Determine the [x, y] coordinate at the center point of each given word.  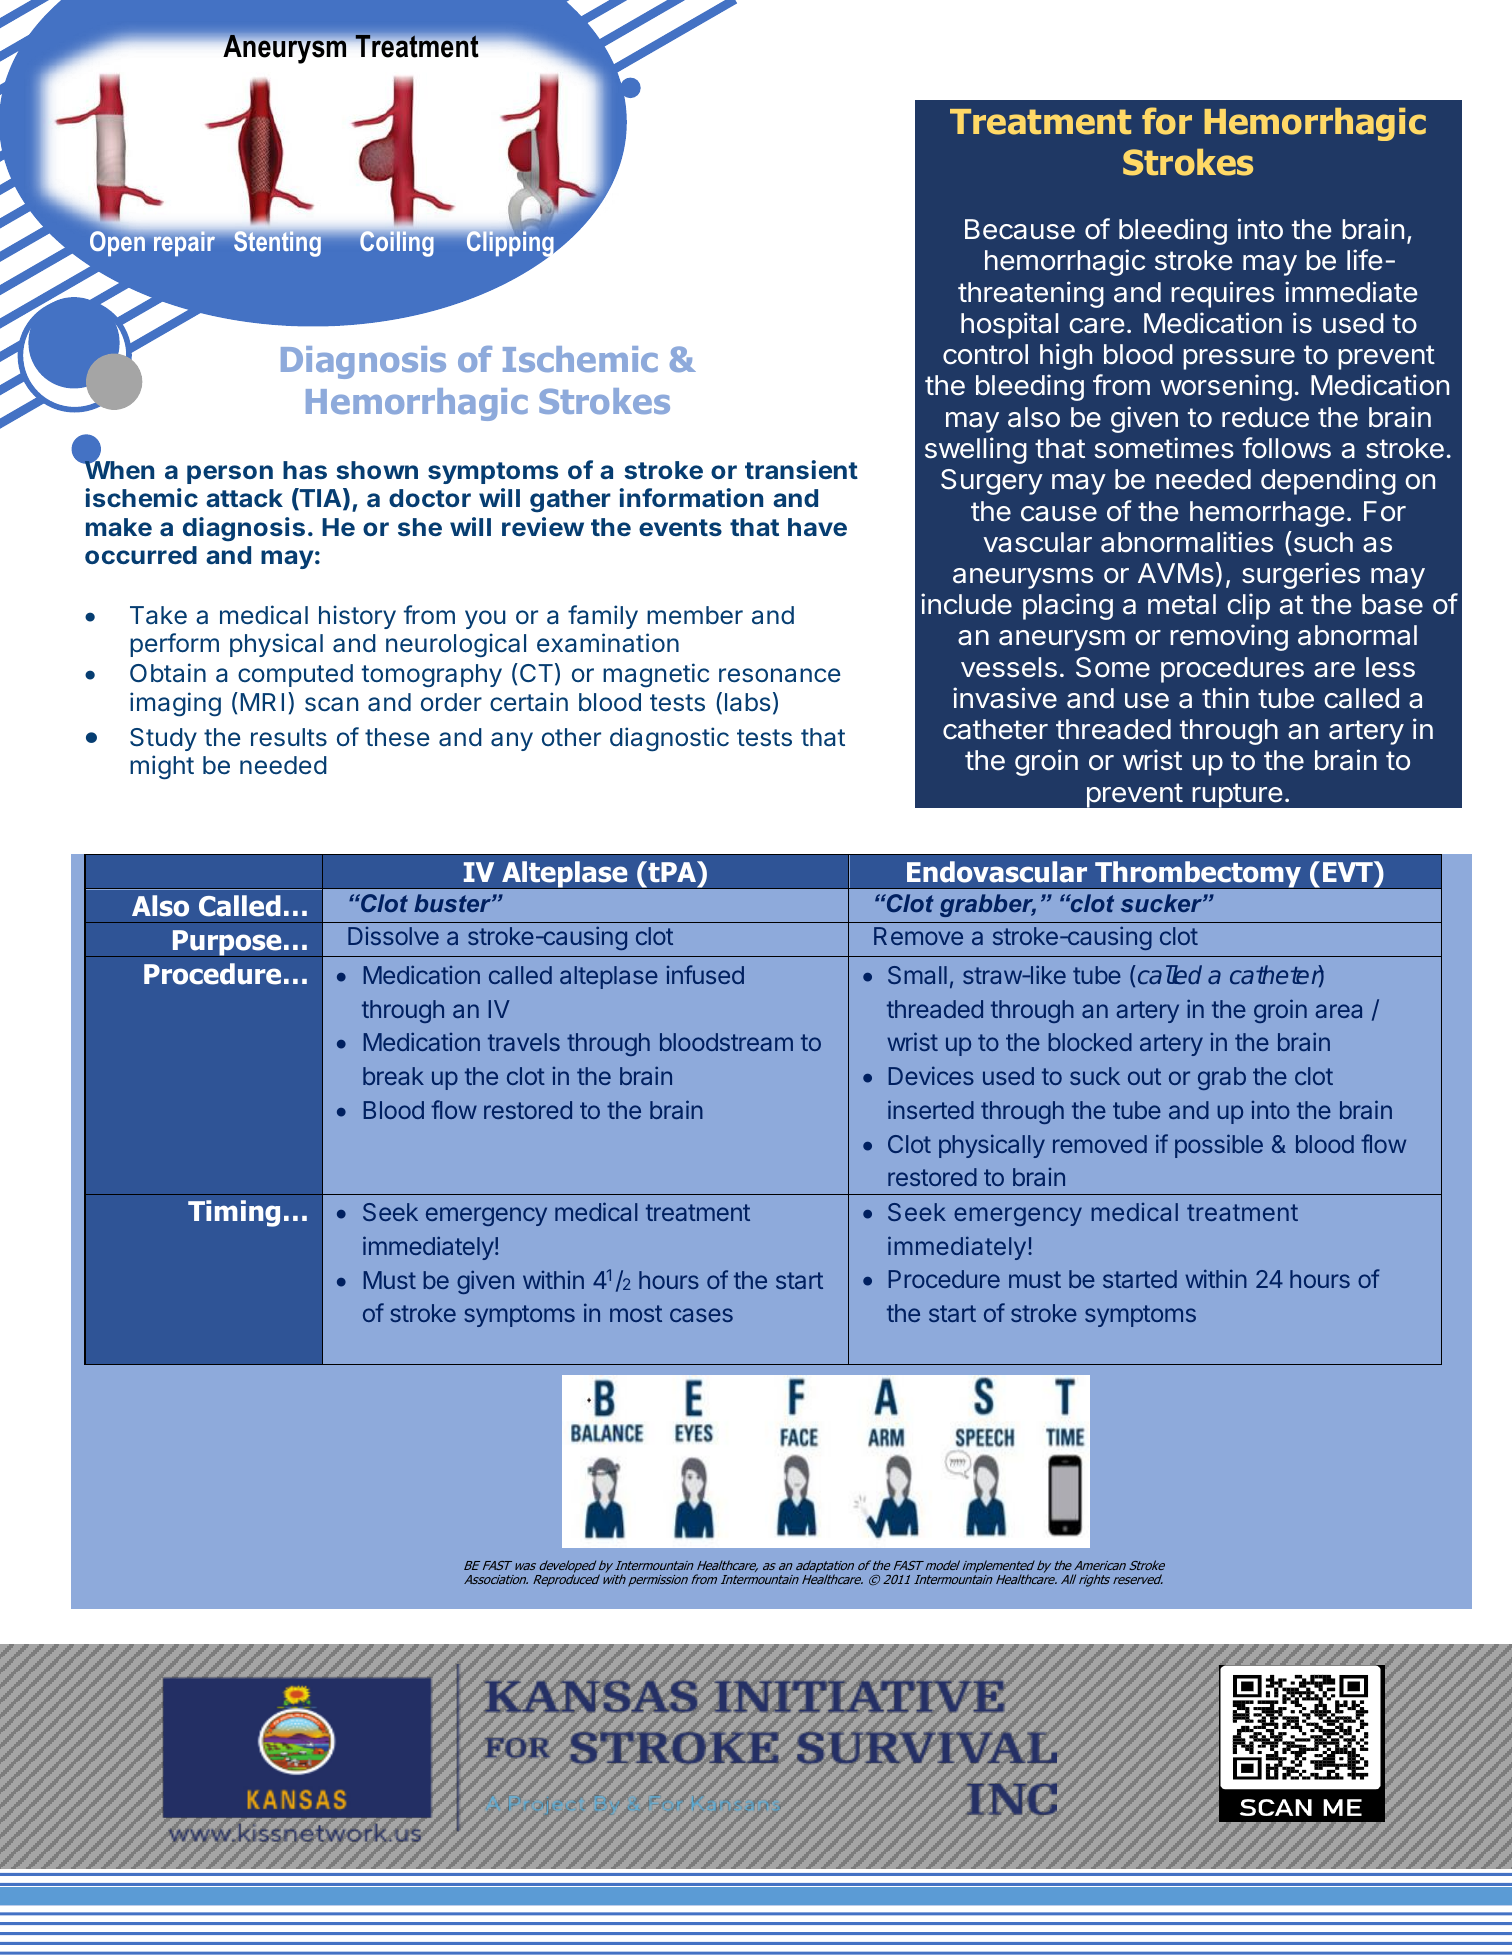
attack [244, 498]
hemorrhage [1267, 514]
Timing [234, 1213]
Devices [931, 1075]
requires [1222, 294]
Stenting [277, 244]
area [1339, 1011]
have [817, 527]
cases [701, 1315]
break [393, 1076]
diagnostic [669, 739]
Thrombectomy [1198, 875]
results [289, 737]
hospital [1009, 325]
